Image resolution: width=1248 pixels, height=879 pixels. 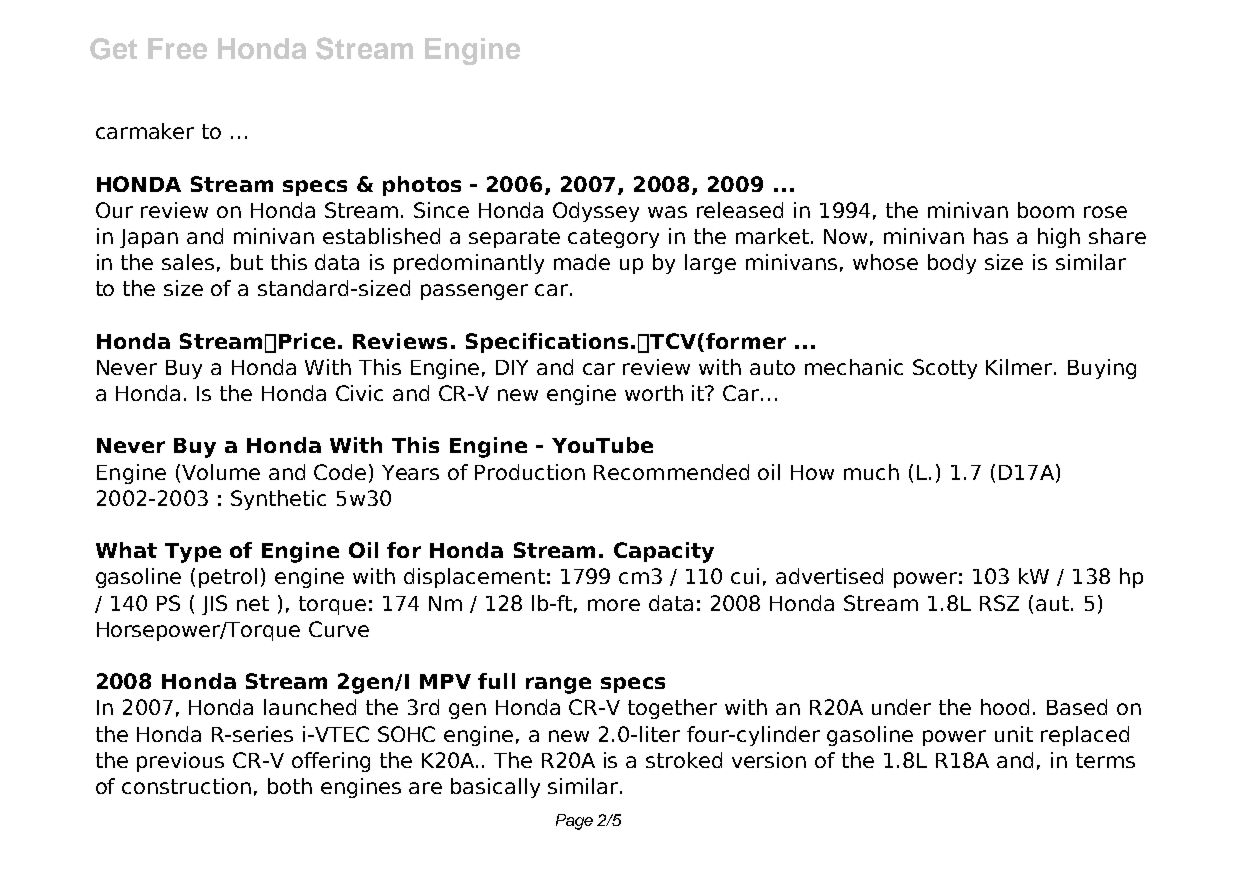 What do you see at coordinates (290, 786) in the image?
I see `both` at bounding box center [290, 786].
